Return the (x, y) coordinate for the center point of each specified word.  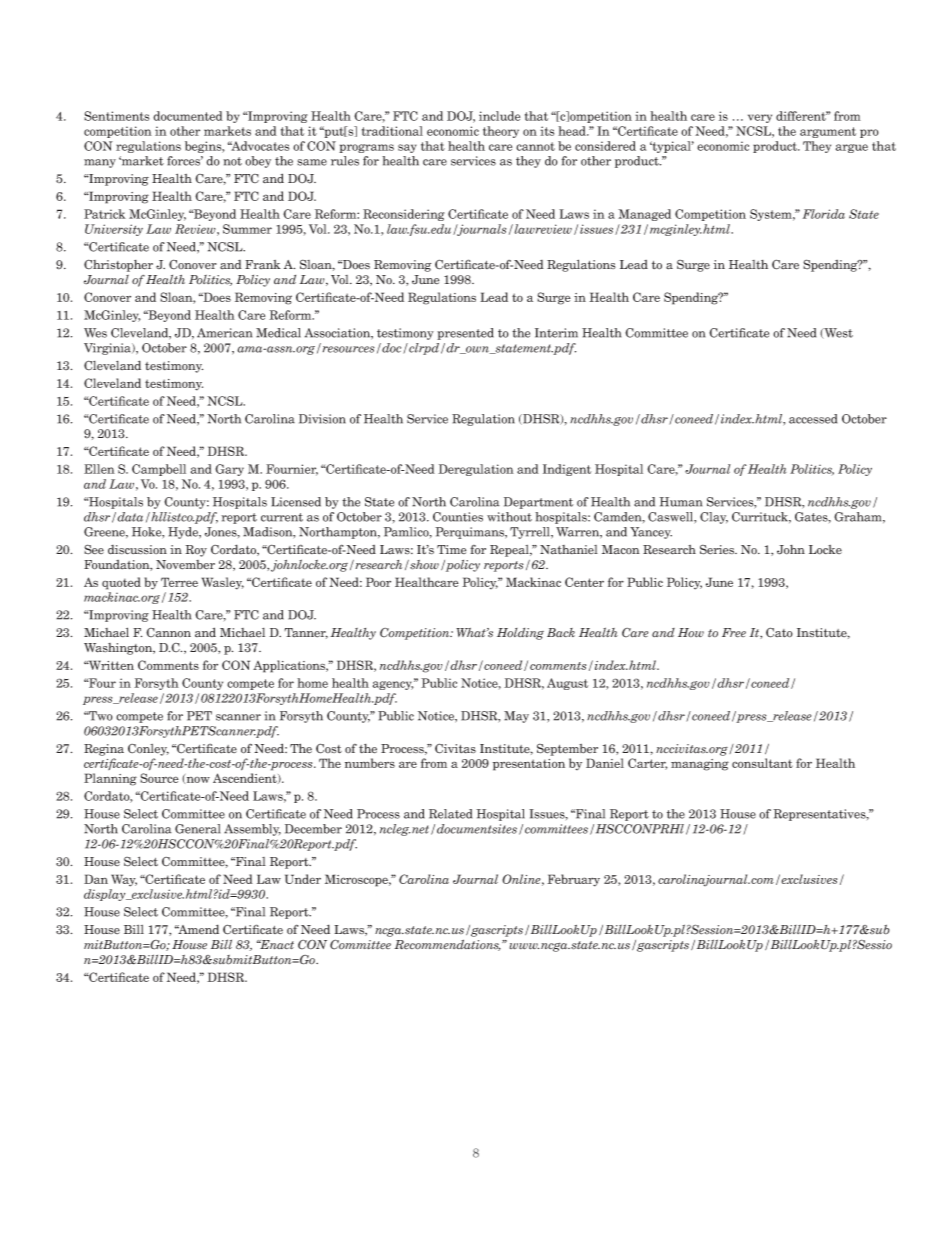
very (760, 118)
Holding (520, 634)
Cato (779, 632)
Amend (197, 929)
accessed (813, 419)
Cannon (168, 633)
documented (188, 116)
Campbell (159, 470)
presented (465, 334)
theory (501, 132)
